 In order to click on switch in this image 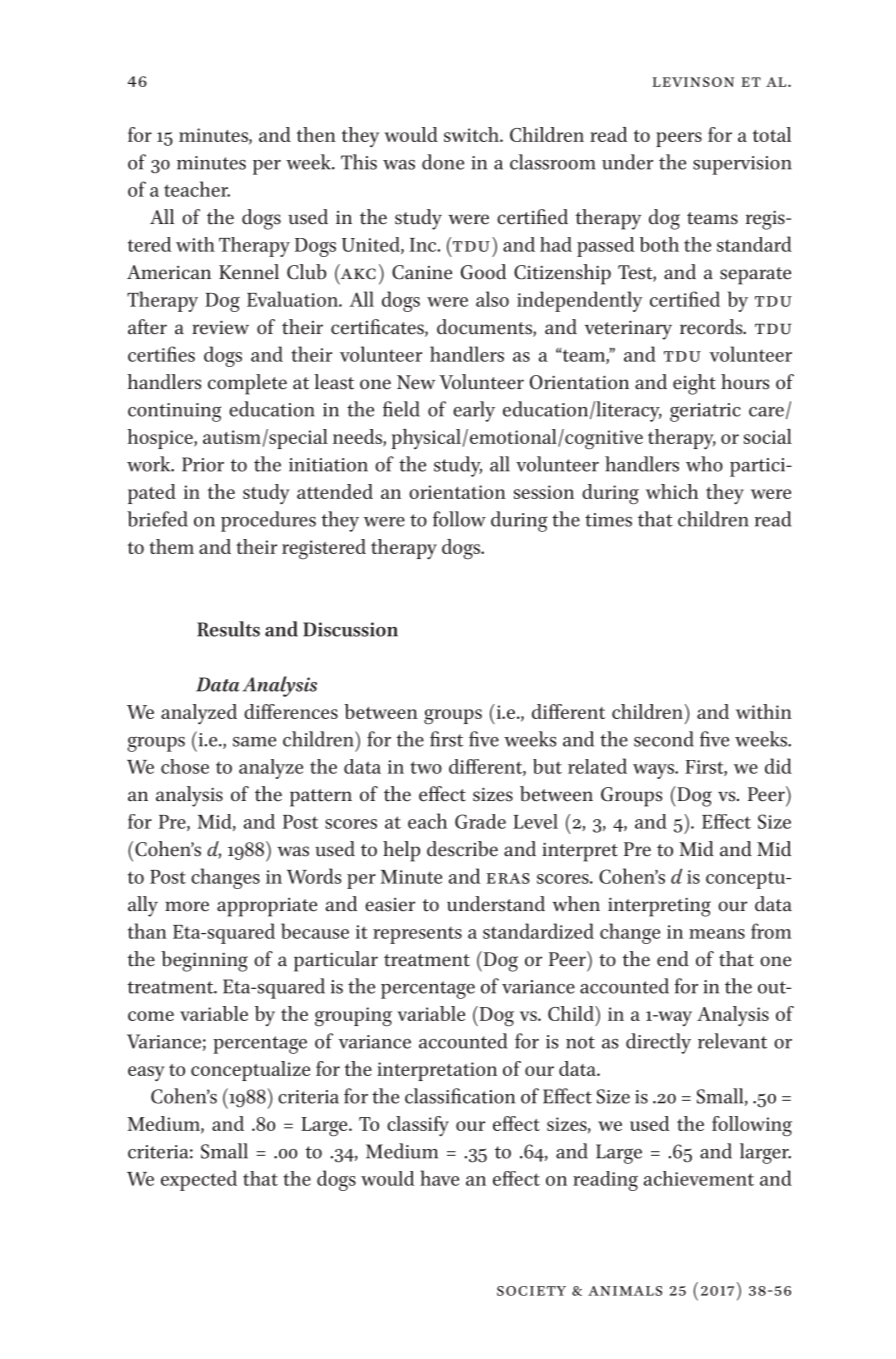, I will do `click(472, 134)`.
